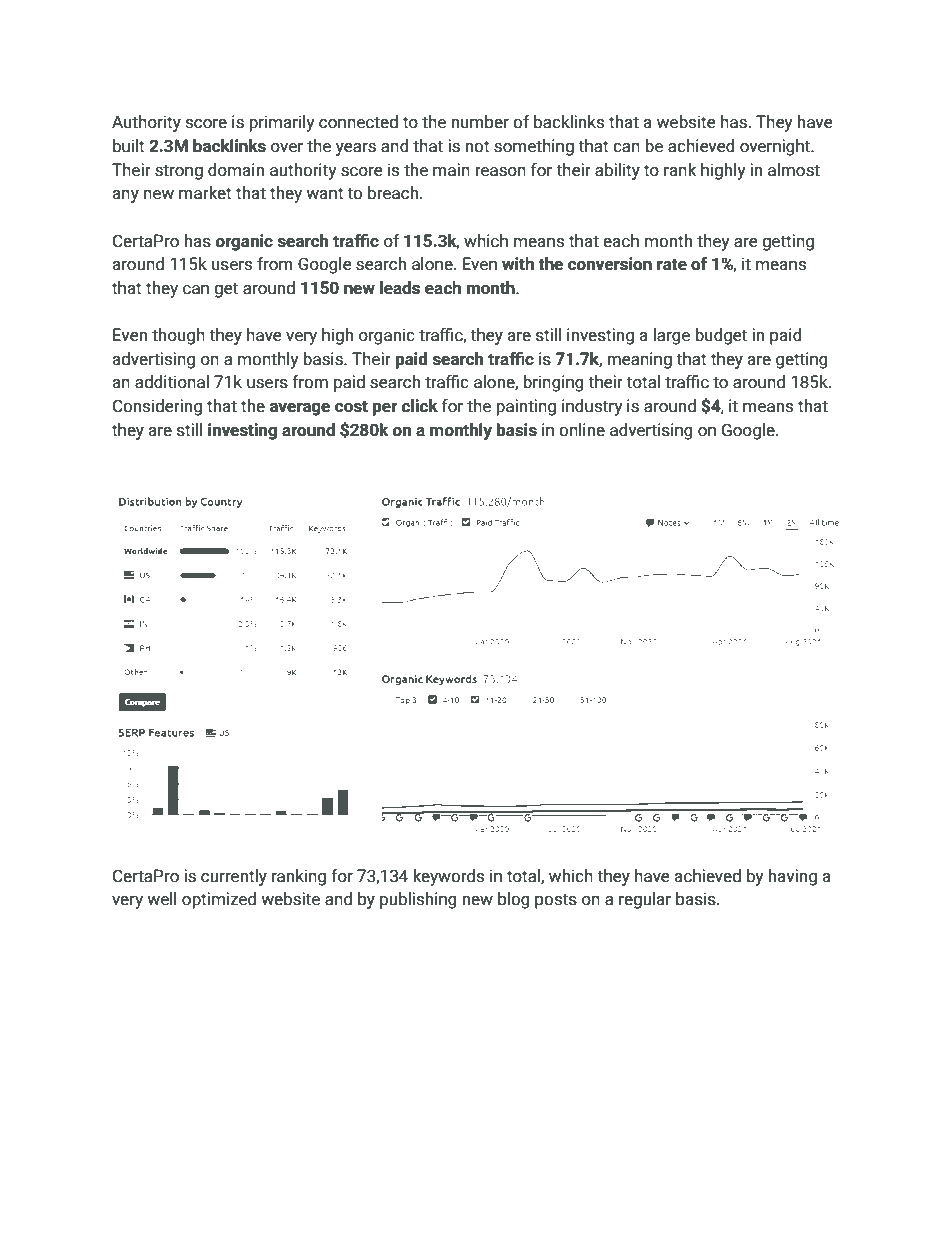 The width and height of the screenshot is (952, 1233). What do you see at coordinates (157, 407) in the screenshot?
I see `Considering` at bounding box center [157, 407].
